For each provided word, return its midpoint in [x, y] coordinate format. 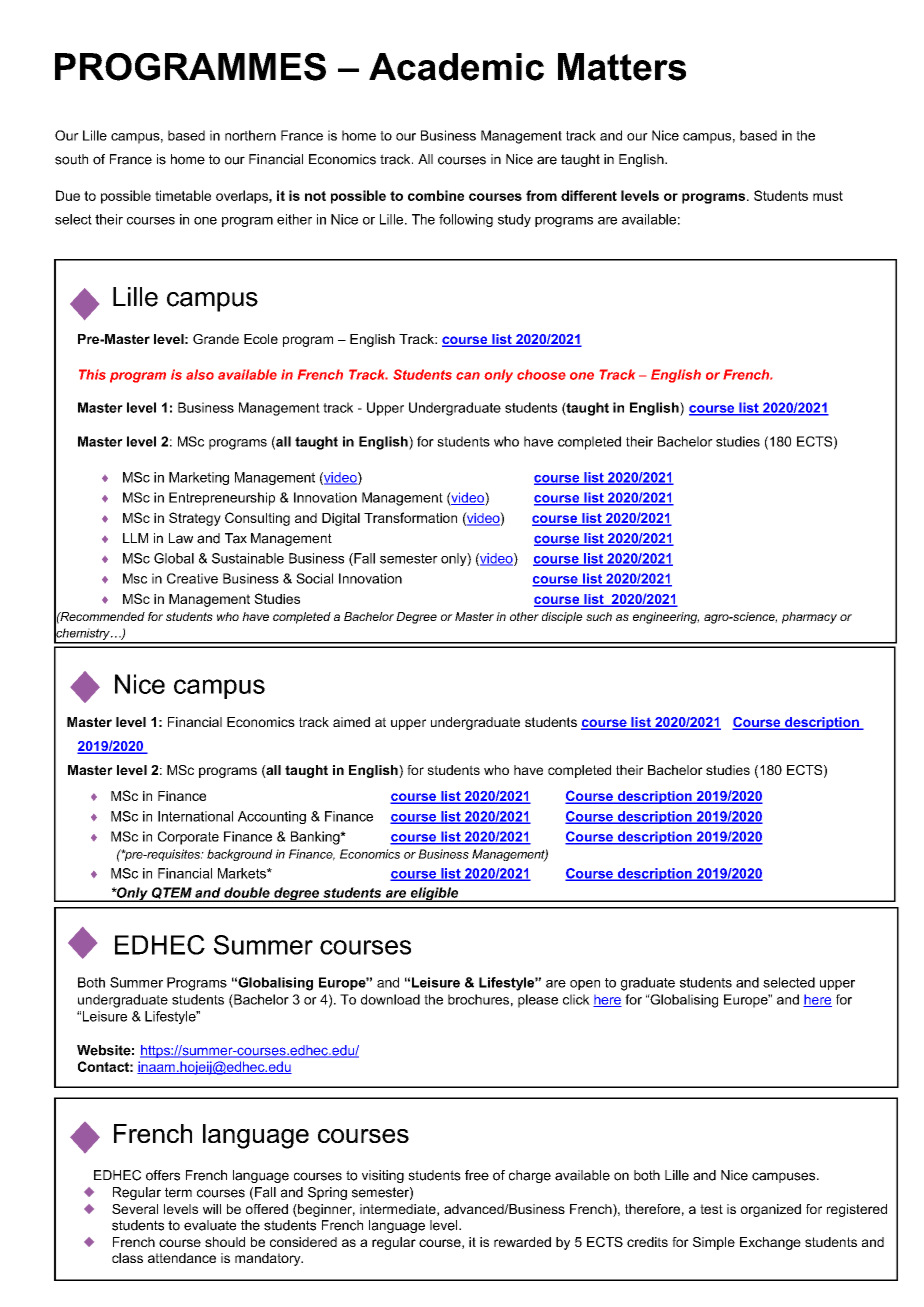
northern [250, 135]
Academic [456, 67]
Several [135, 1209]
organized [771, 1210]
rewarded [522, 1242]
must [828, 196]
